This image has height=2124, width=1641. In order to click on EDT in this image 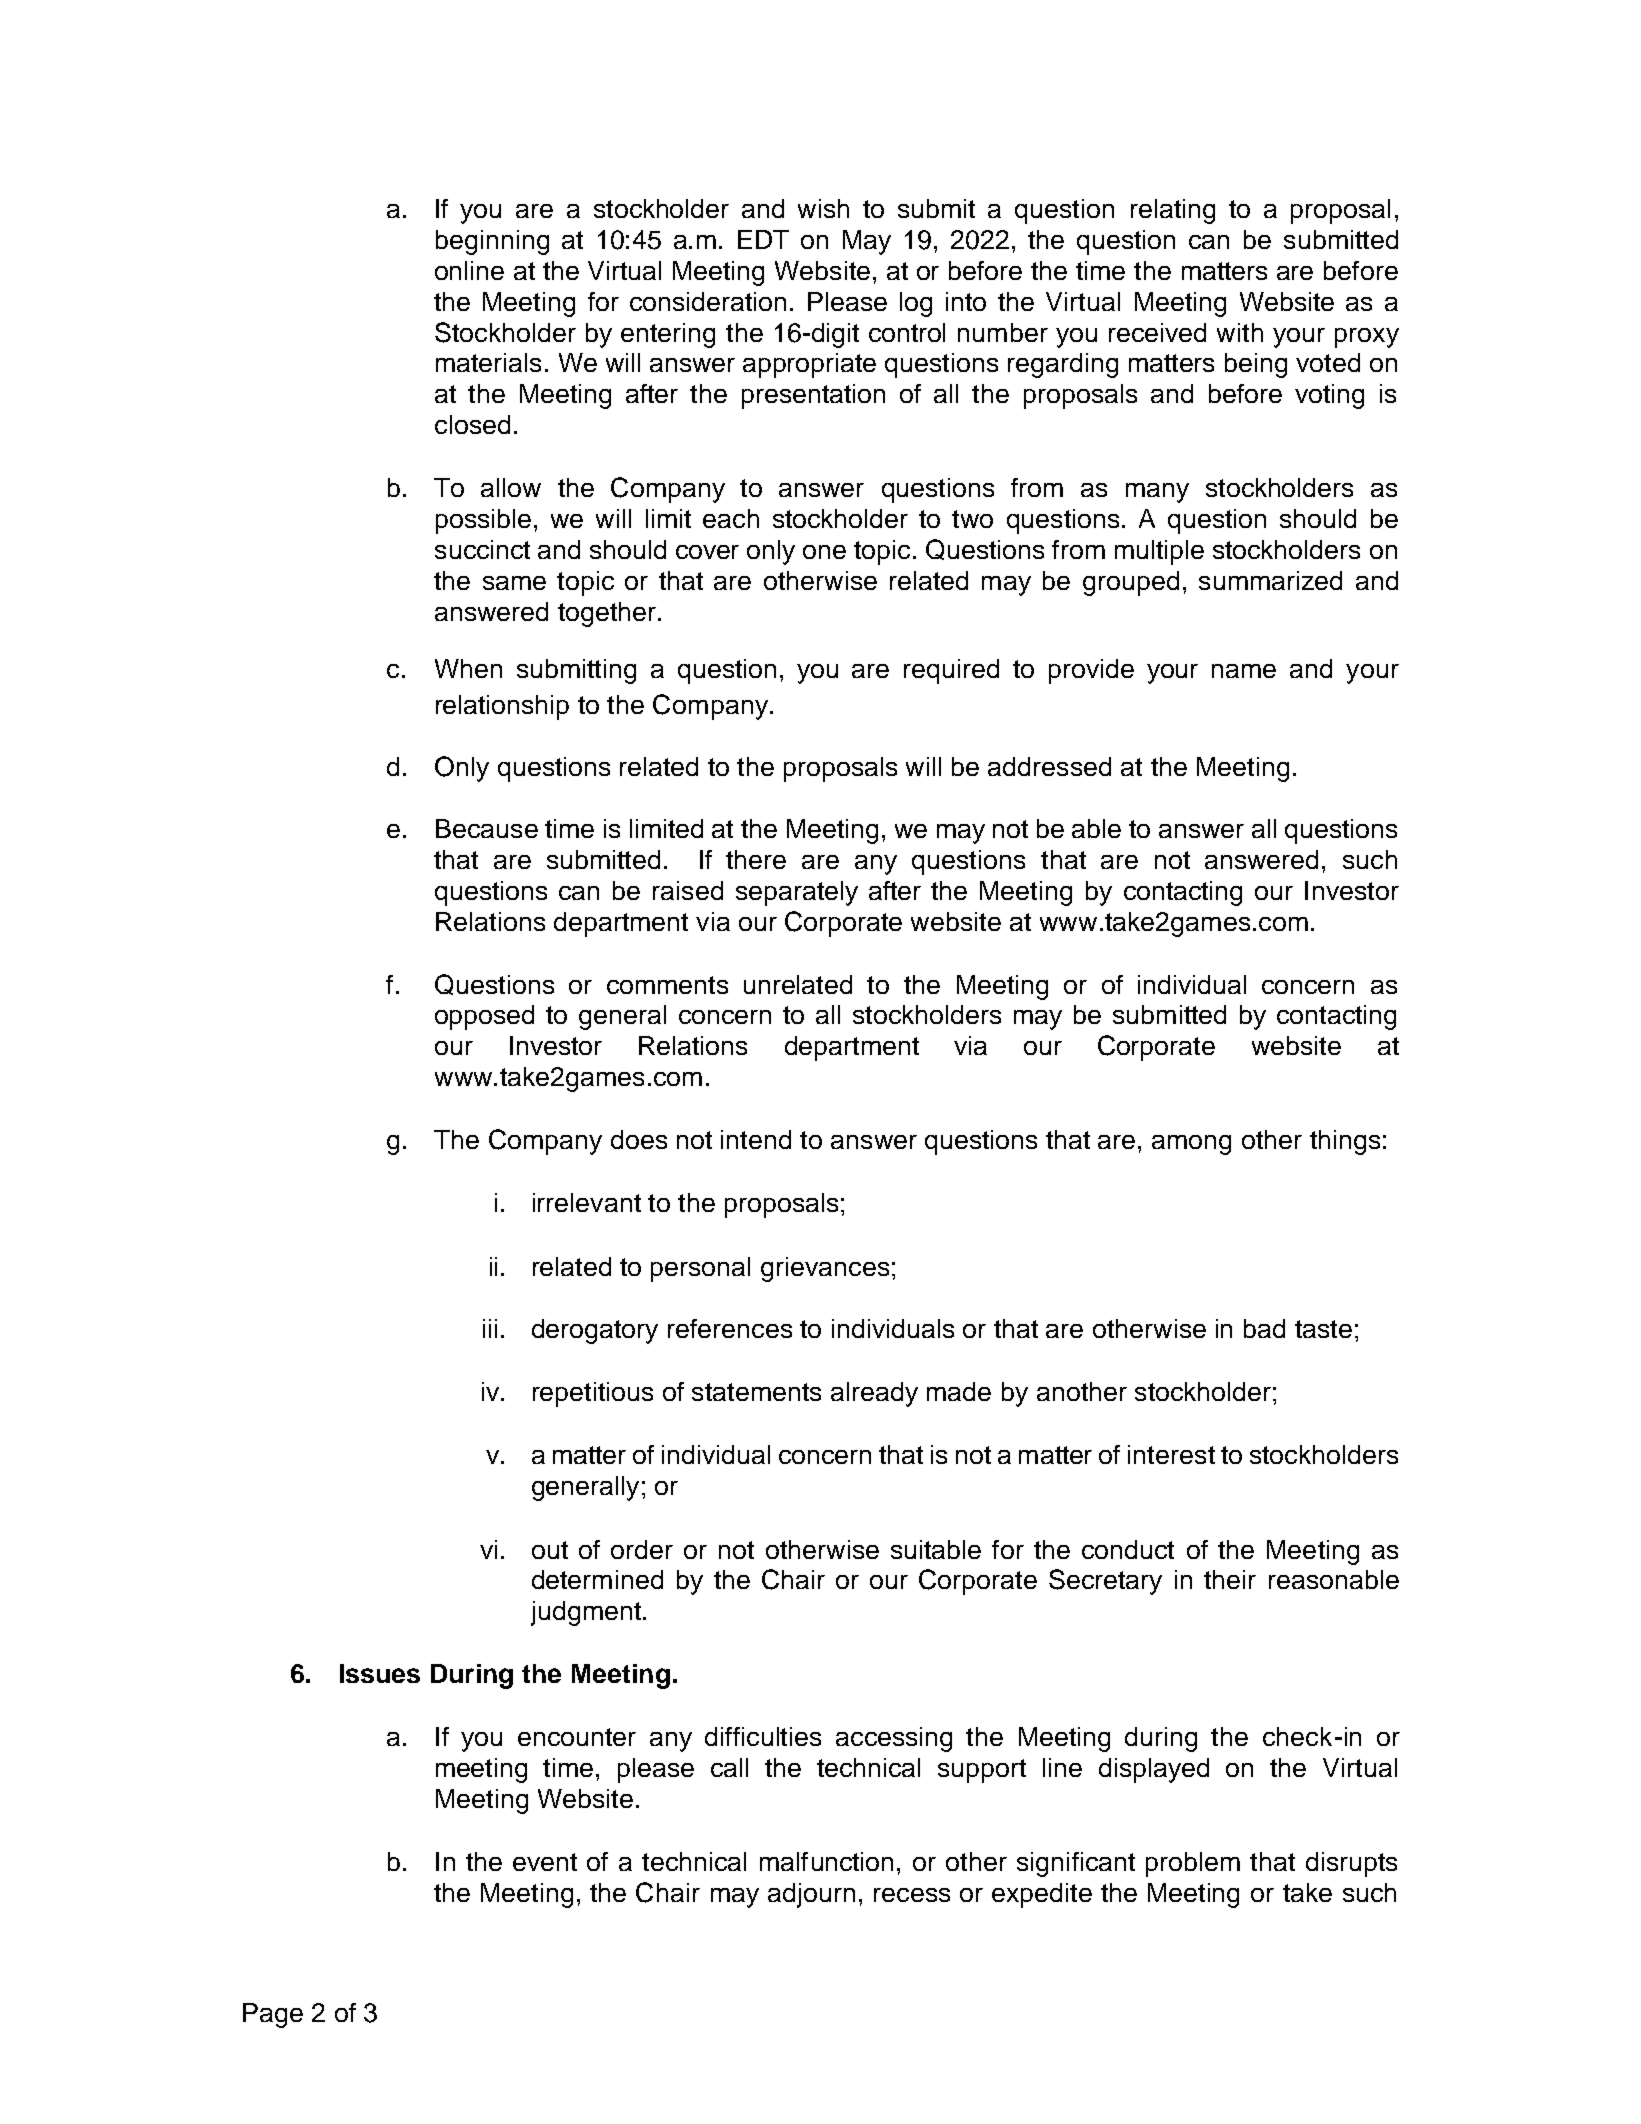, I will do `click(763, 239)`.
